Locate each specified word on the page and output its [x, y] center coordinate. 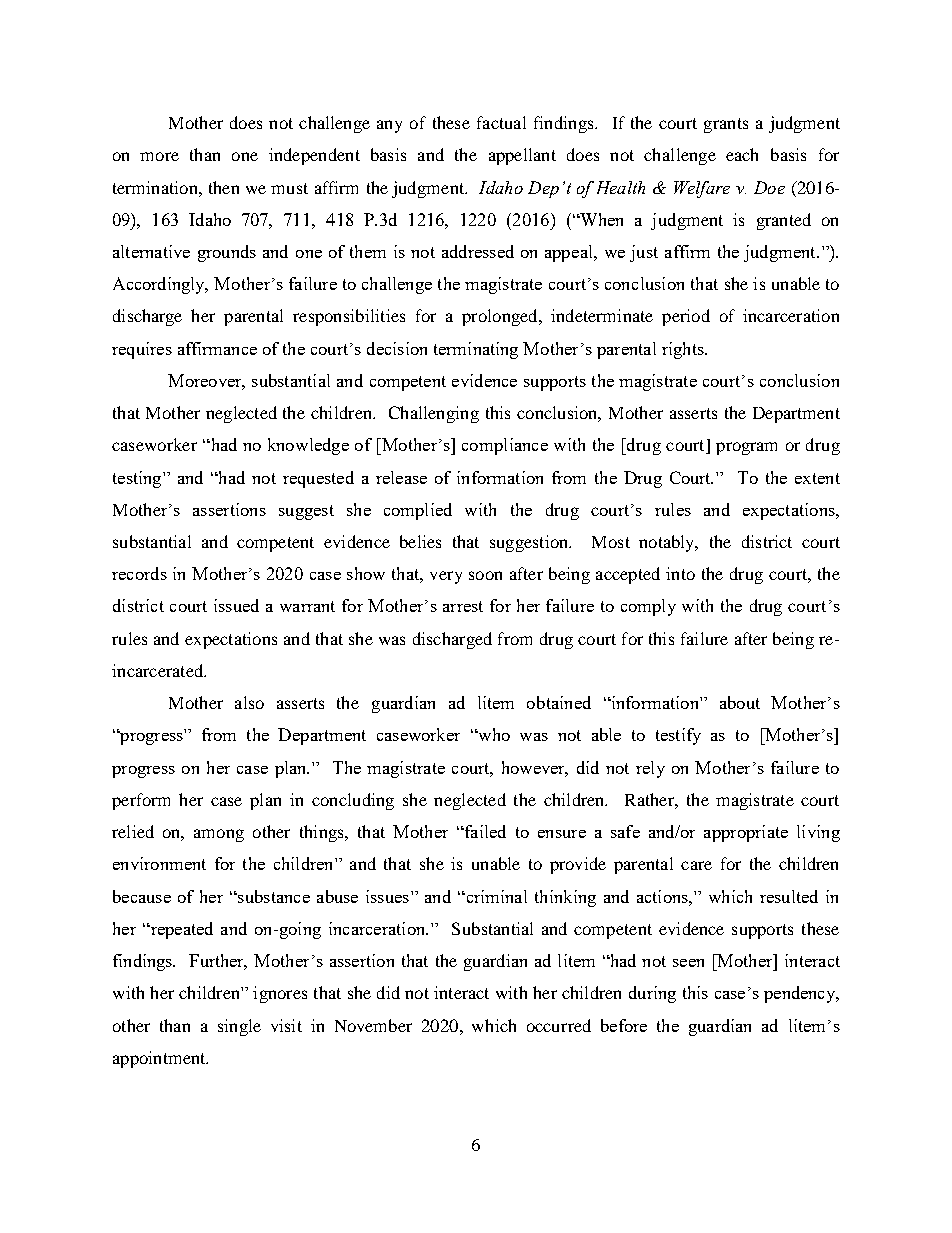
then [224, 187]
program [746, 448]
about [740, 702]
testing [138, 479]
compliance [505, 446]
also [249, 702]
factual [501, 122]
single [239, 1027]
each [742, 154]
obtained [559, 702]
